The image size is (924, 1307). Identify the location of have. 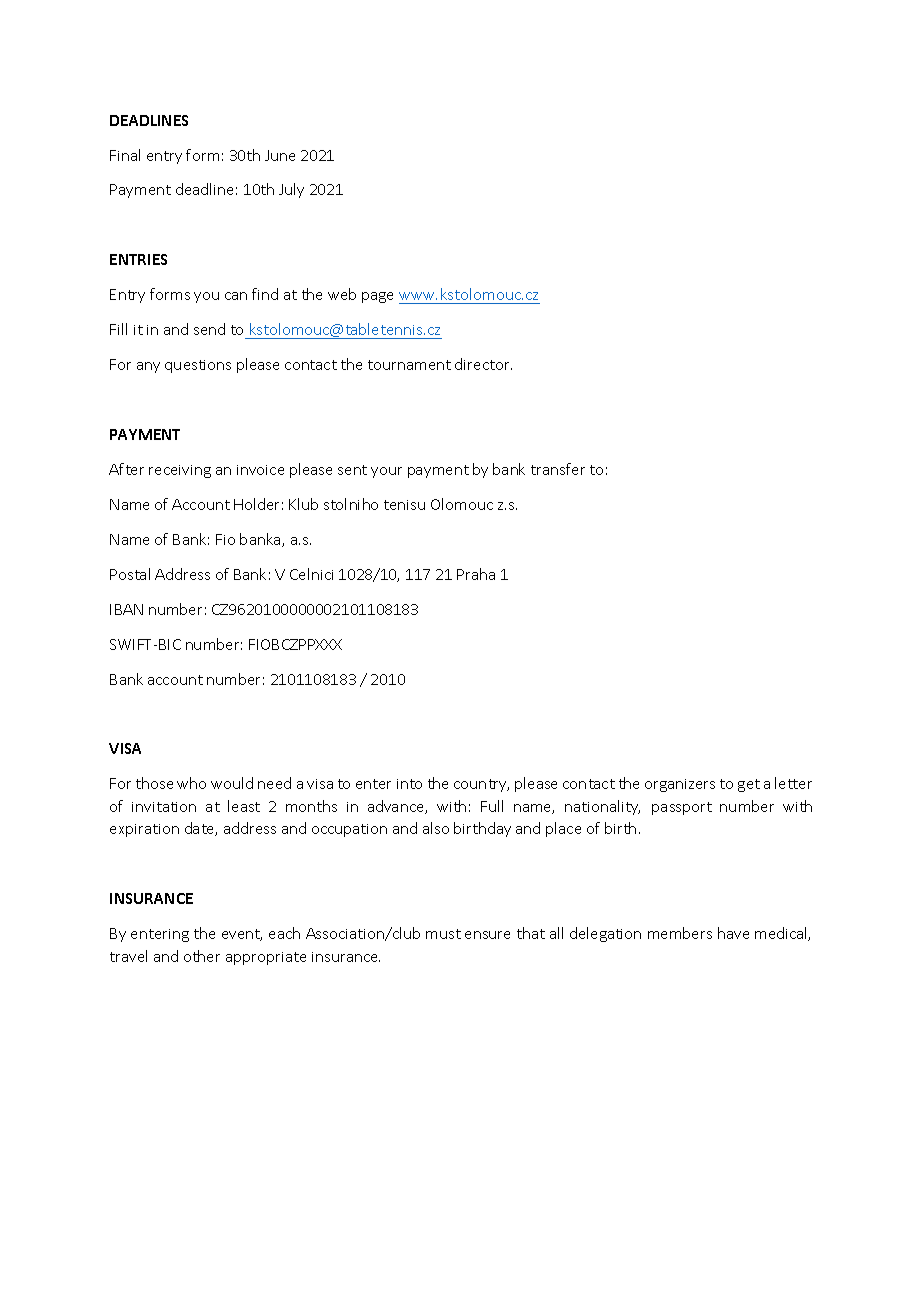
(733, 933).
